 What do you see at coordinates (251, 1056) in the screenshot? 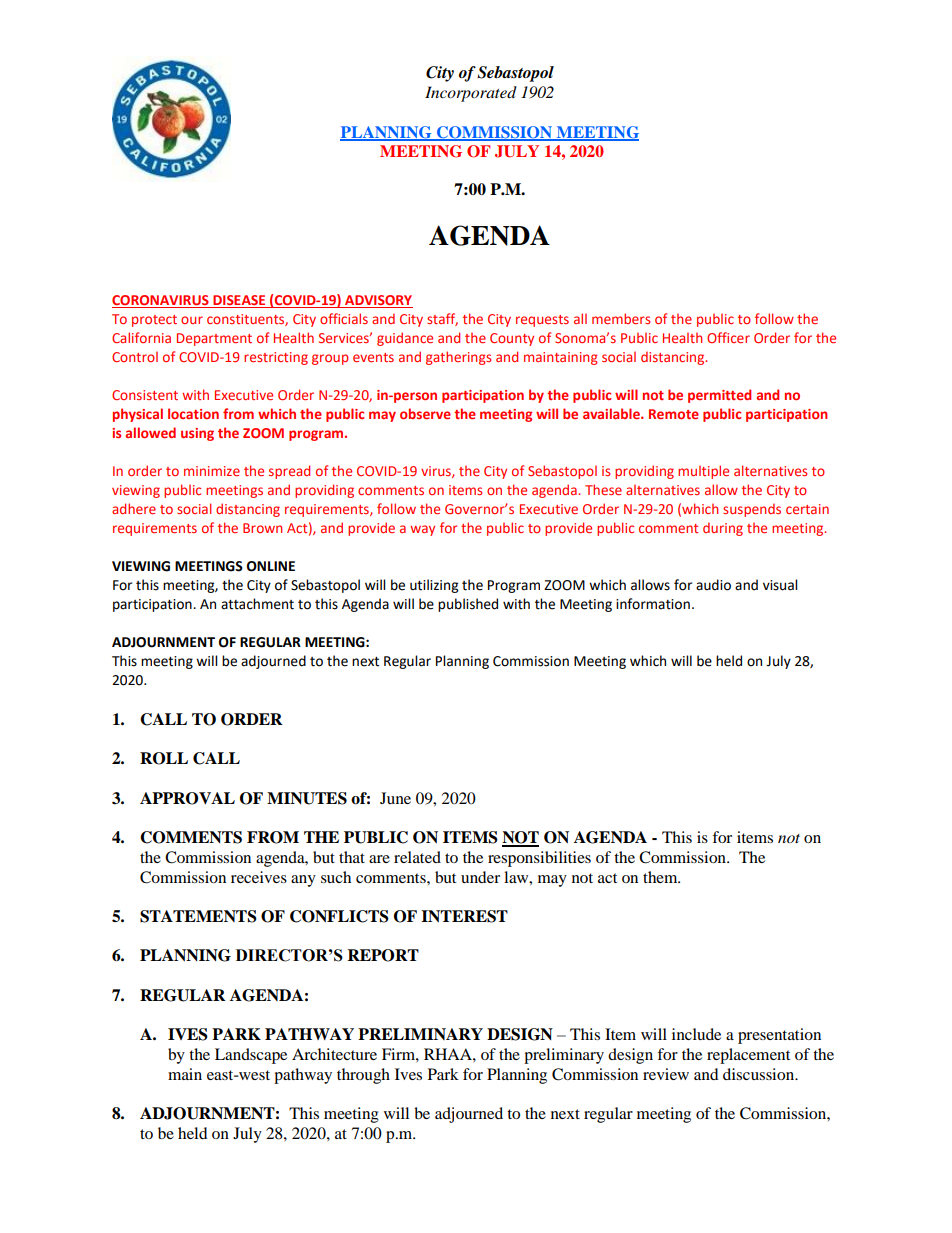
I see `Landscape` at bounding box center [251, 1056].
